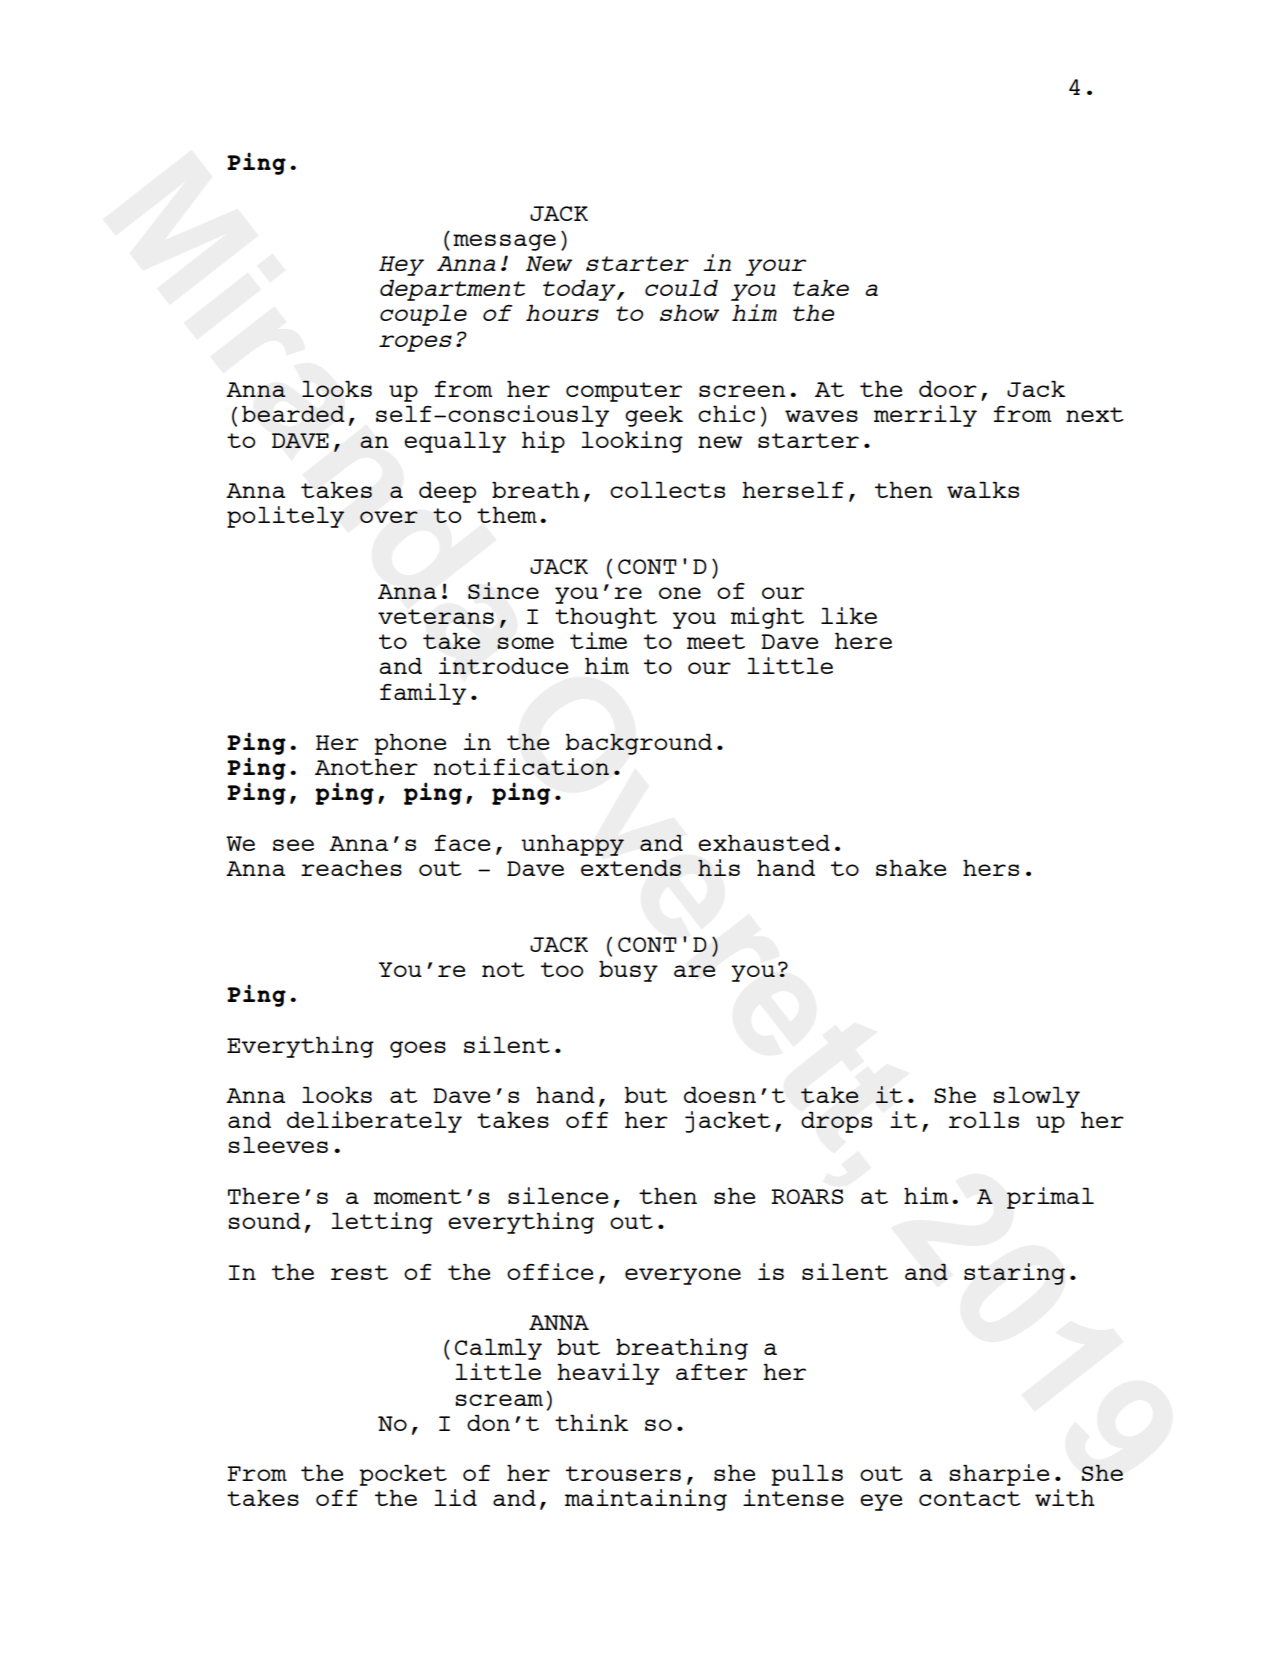 Image resolution: width=1286 pixels, height=1664 pixels. Describe the element at coordinates (983, 490) in the screenshot. I see `walks` at that location.
